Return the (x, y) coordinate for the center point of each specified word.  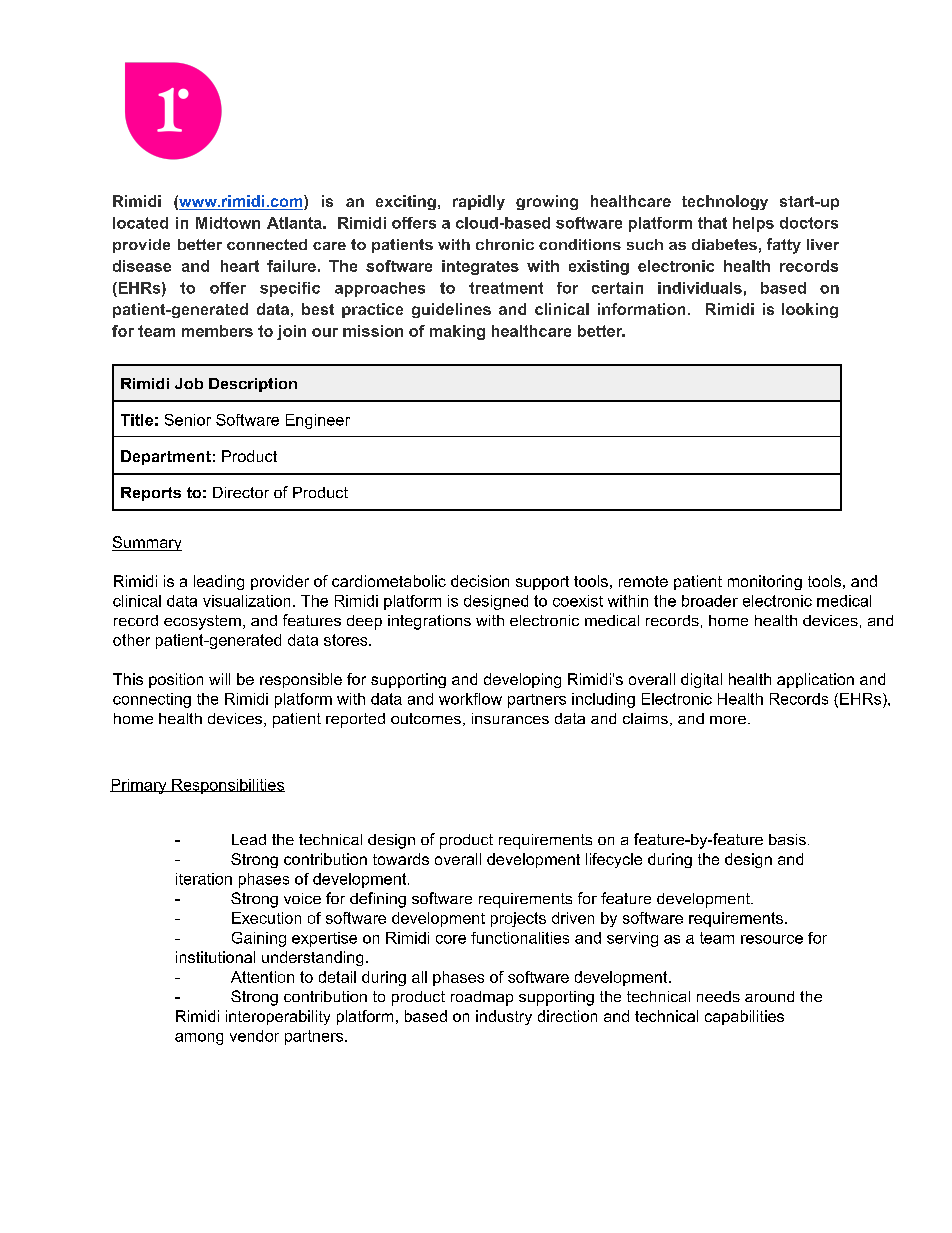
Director (241, 492)
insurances (510, 718)
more (728, 720)
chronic (505, 244)
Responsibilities (227, 786)
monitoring (765, 582)
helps (753, 224)
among (199, 1039)
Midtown (228, 223)
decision (480, 581)
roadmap (482, 998)
